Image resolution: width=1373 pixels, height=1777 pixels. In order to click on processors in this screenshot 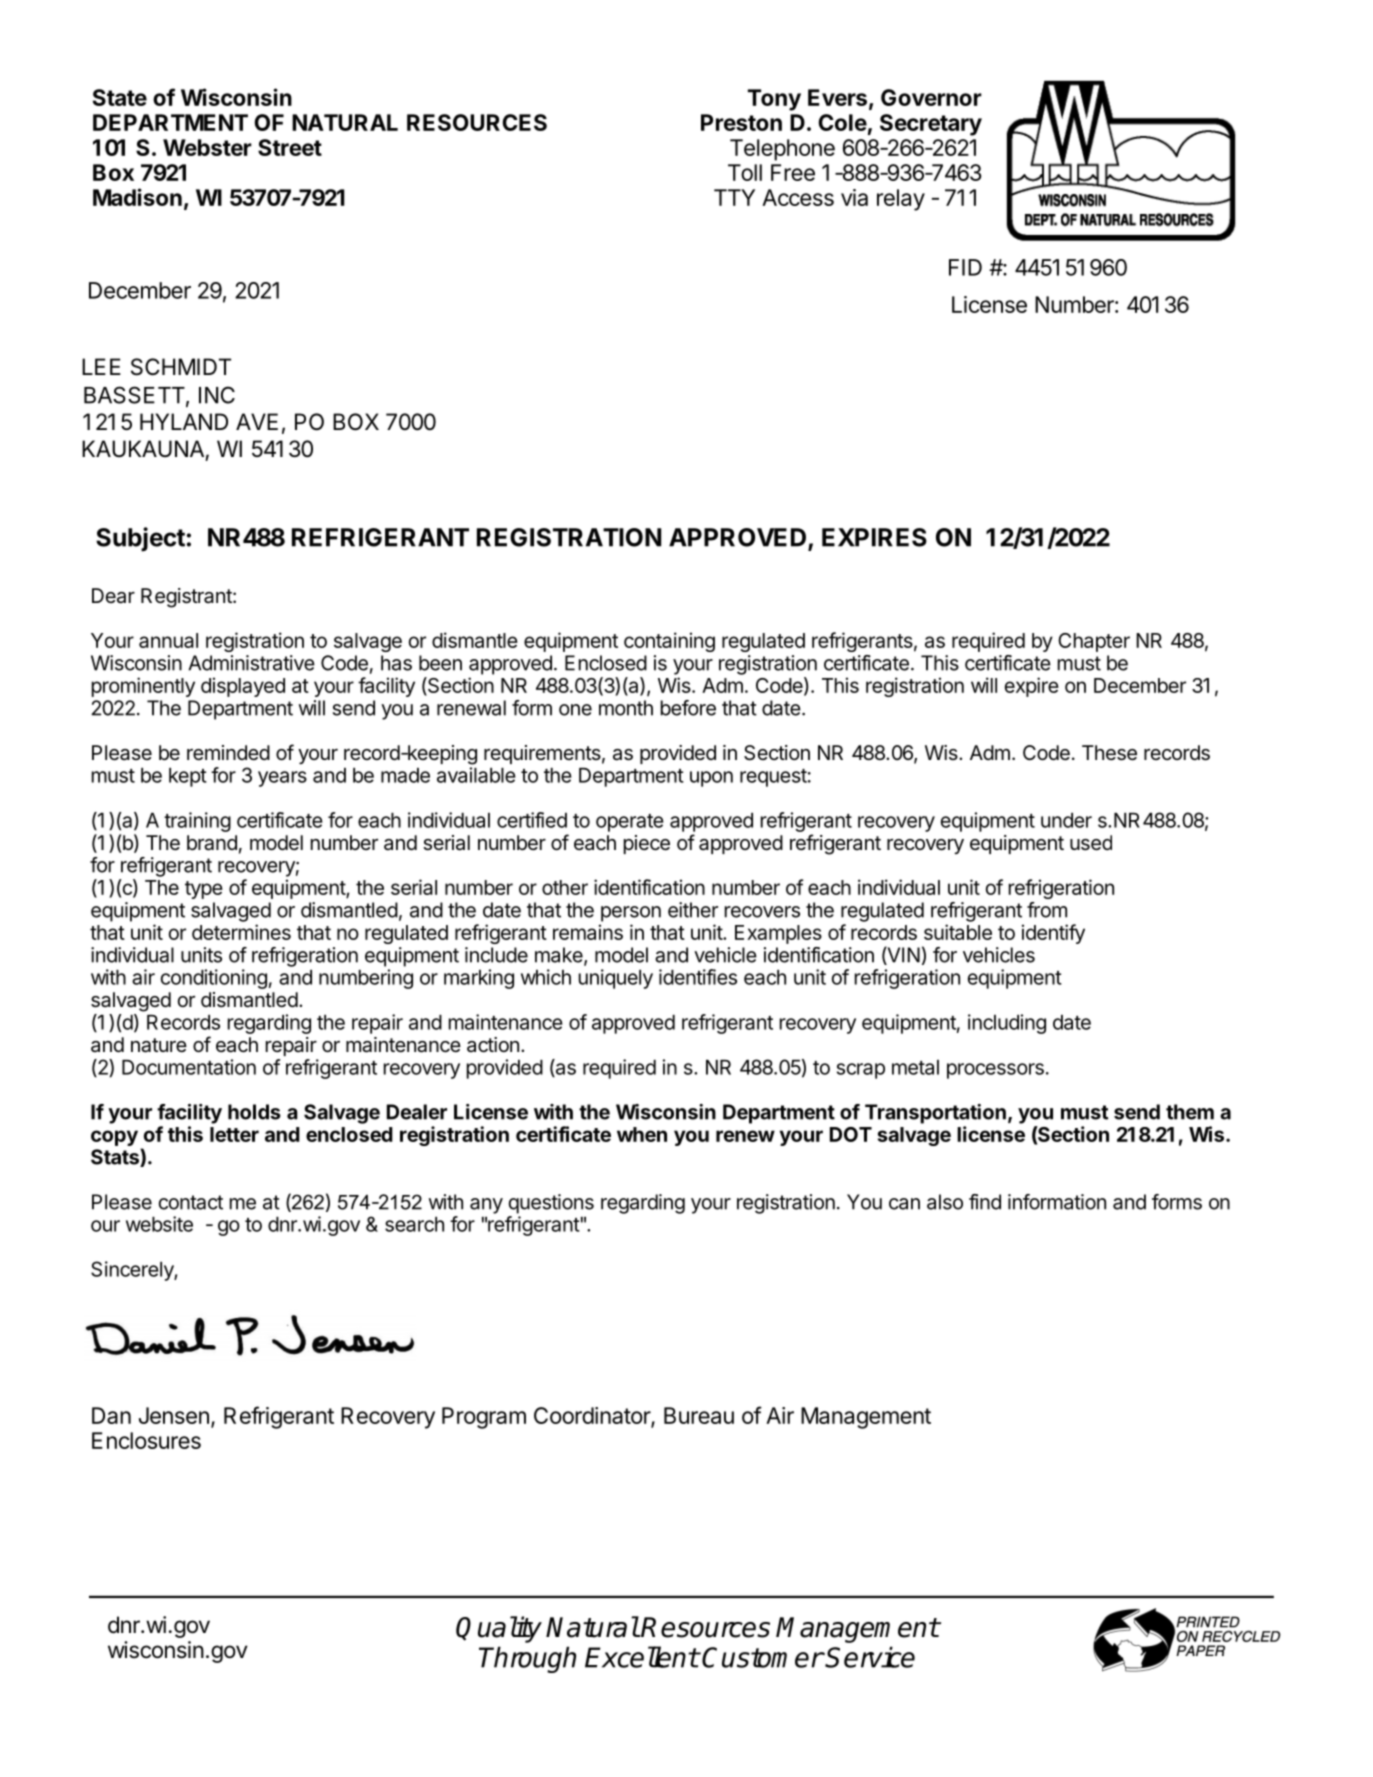, I will do `click(995, 1071)`.
